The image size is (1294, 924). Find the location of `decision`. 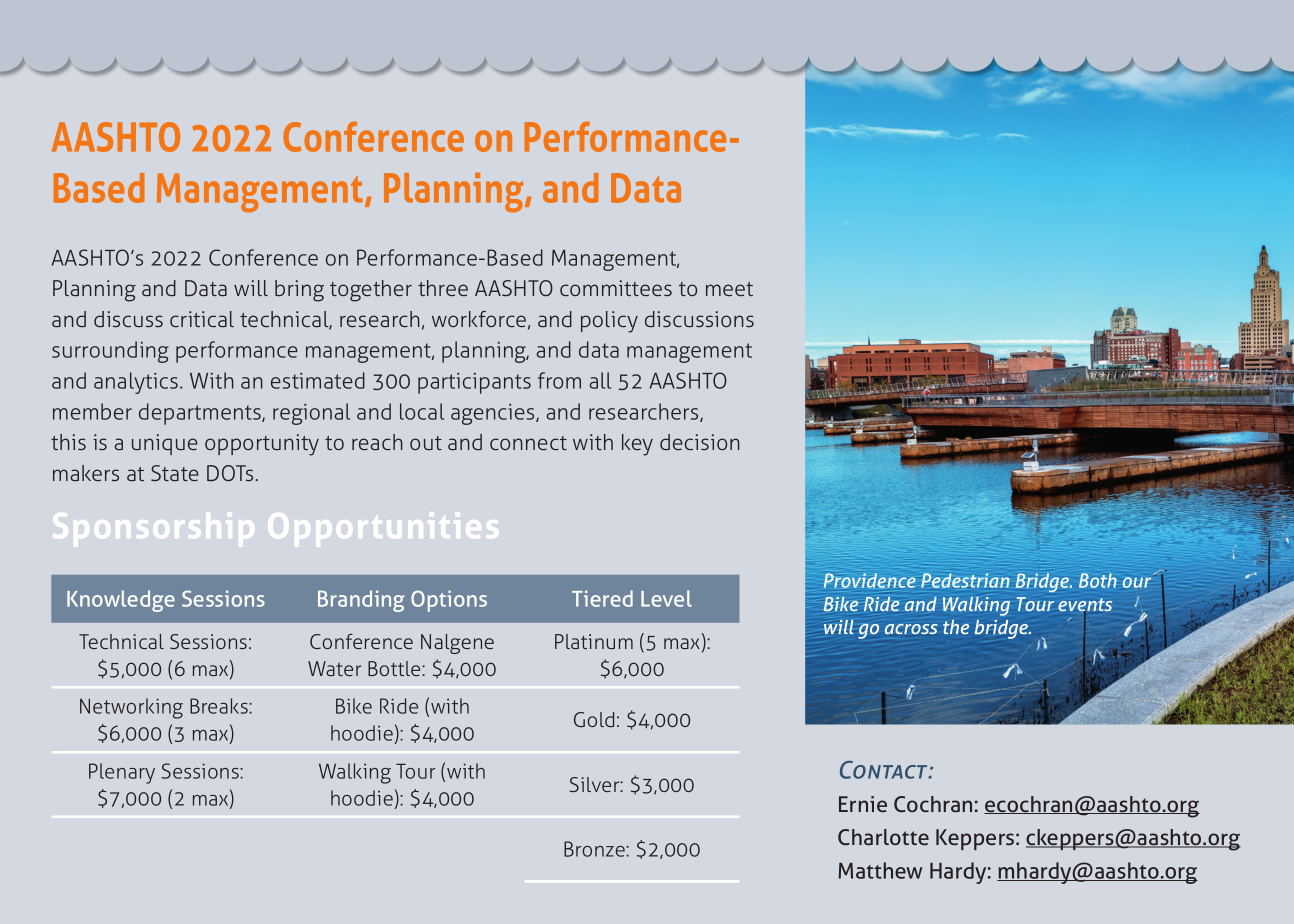

decision is located at coordinates (700, 442).
